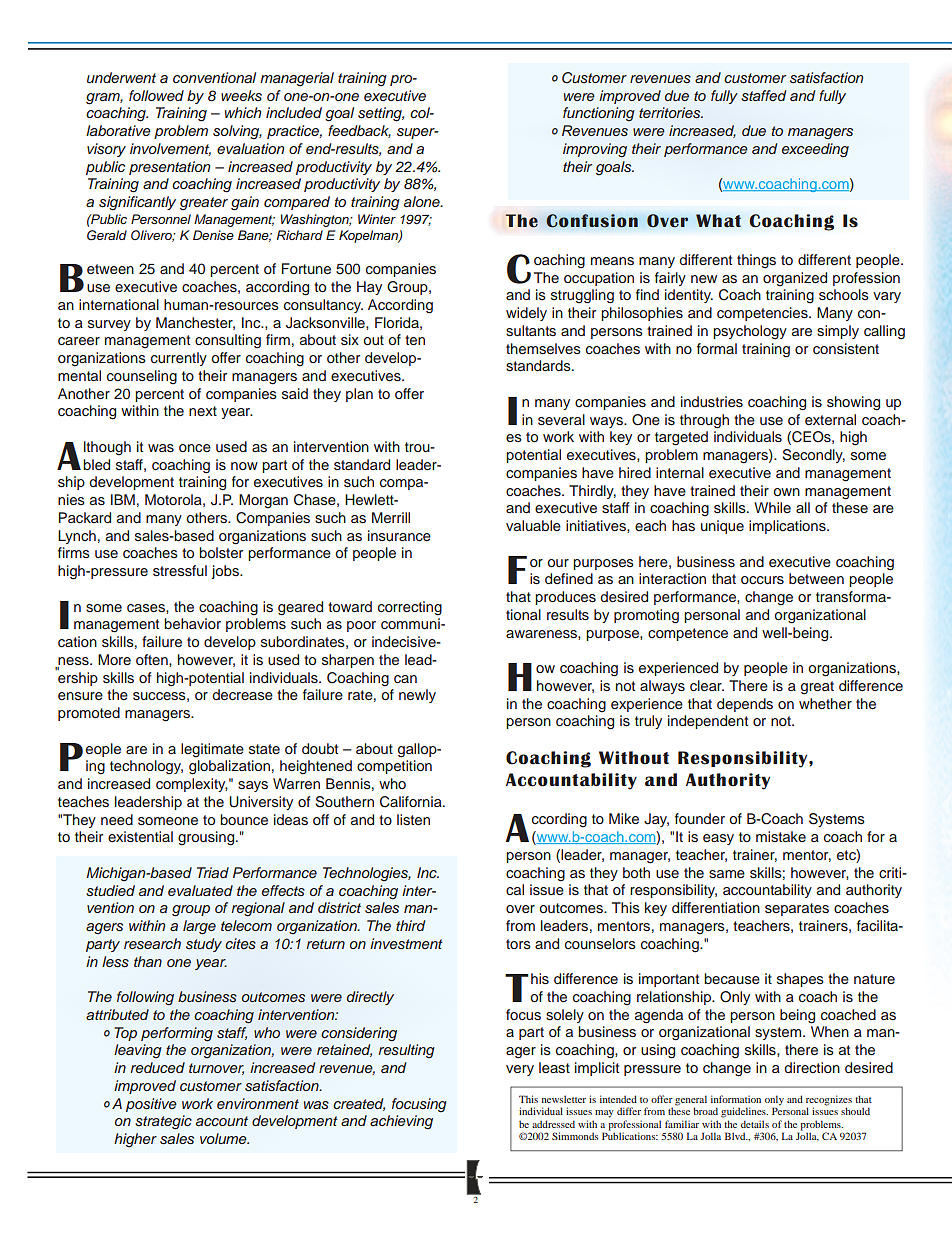  I want to click on occurs, so click(762, 580).
